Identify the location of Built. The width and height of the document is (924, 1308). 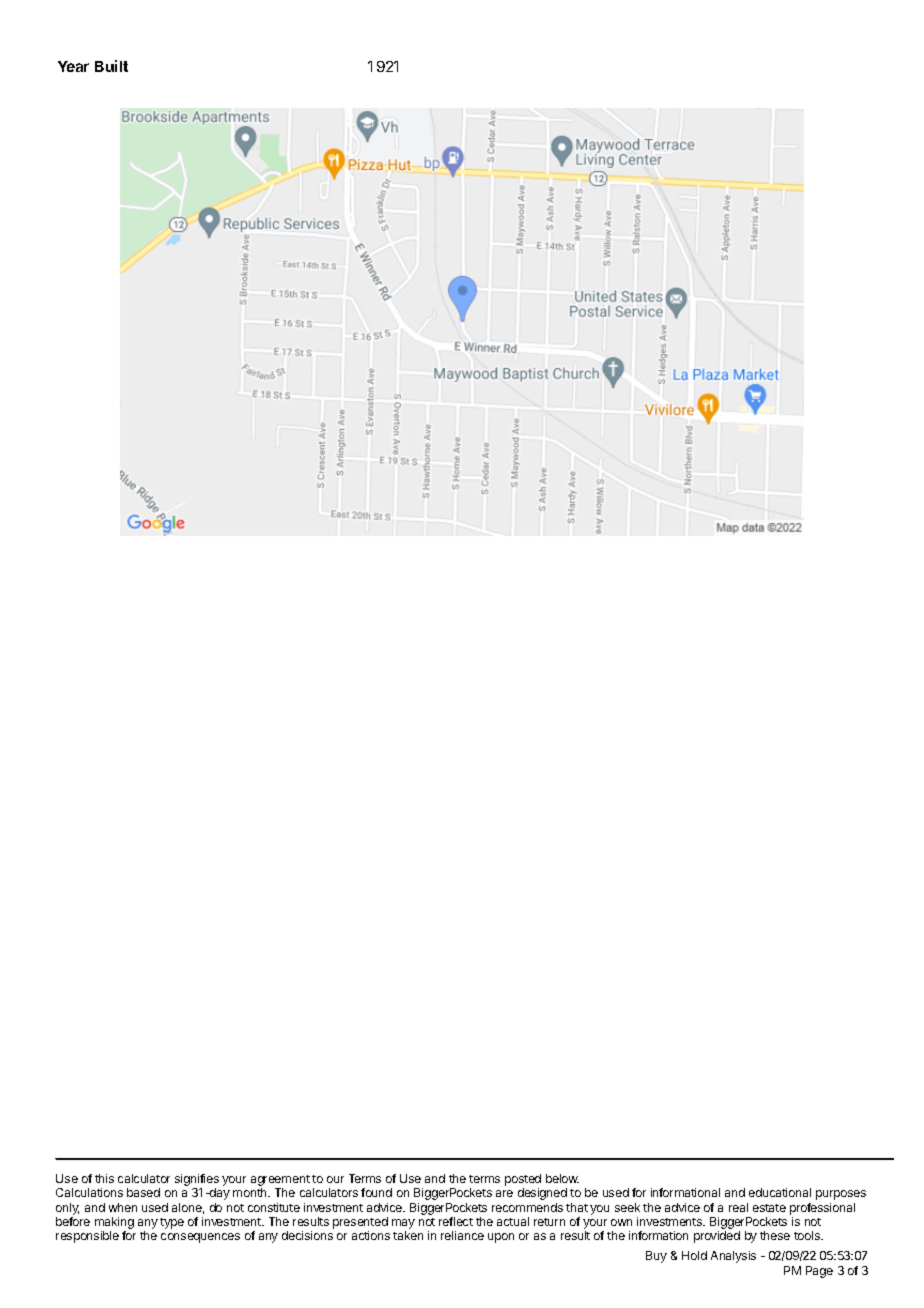
(111, 66).
